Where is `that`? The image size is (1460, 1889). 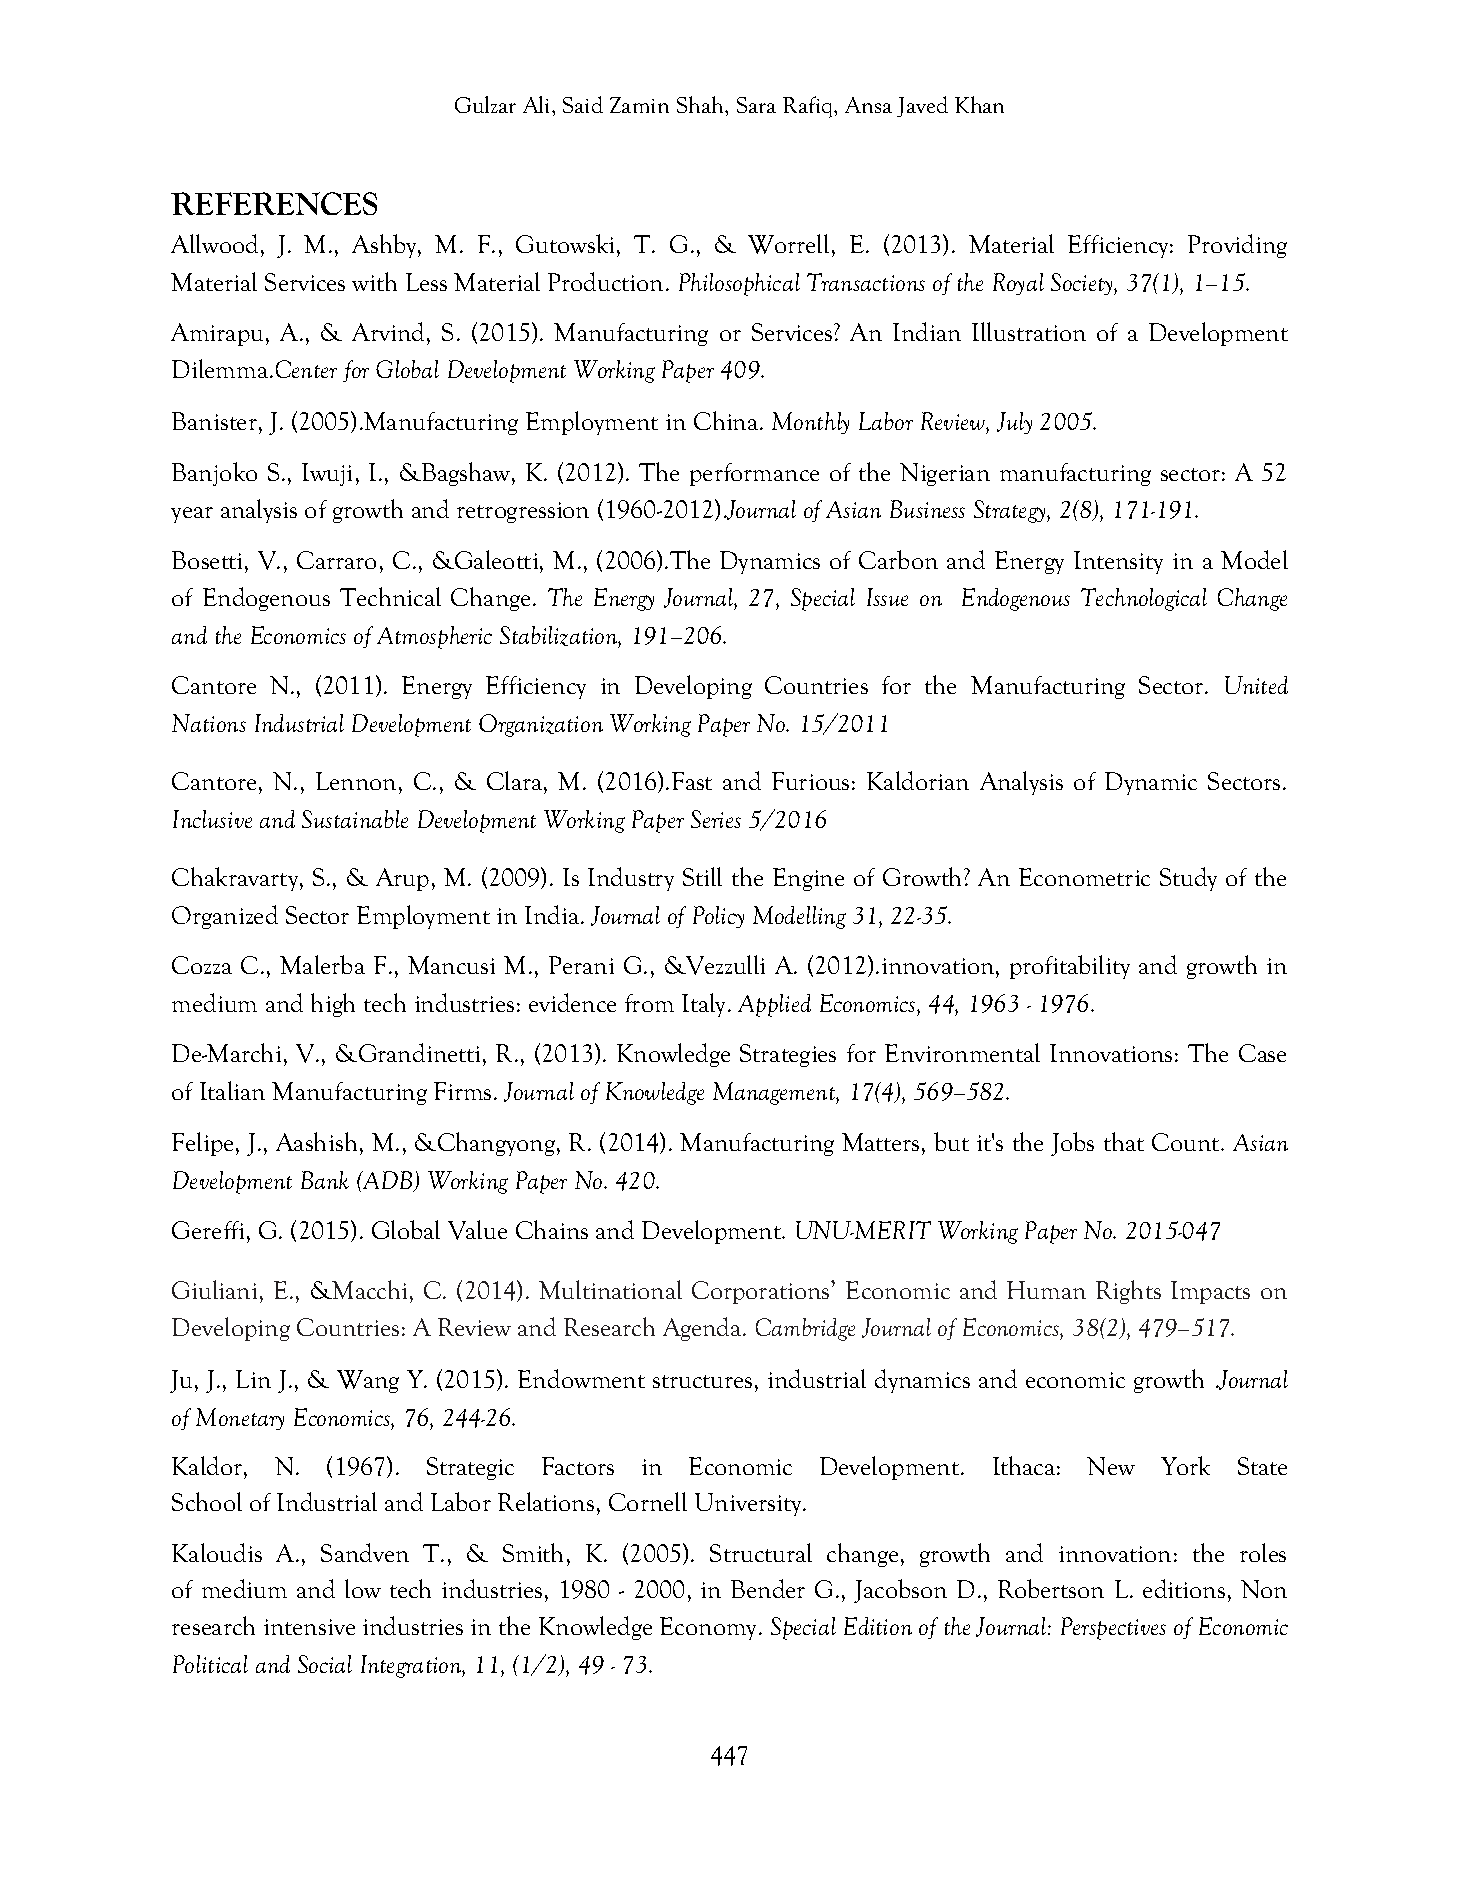 that is located at coordinates (1124, 1141).
